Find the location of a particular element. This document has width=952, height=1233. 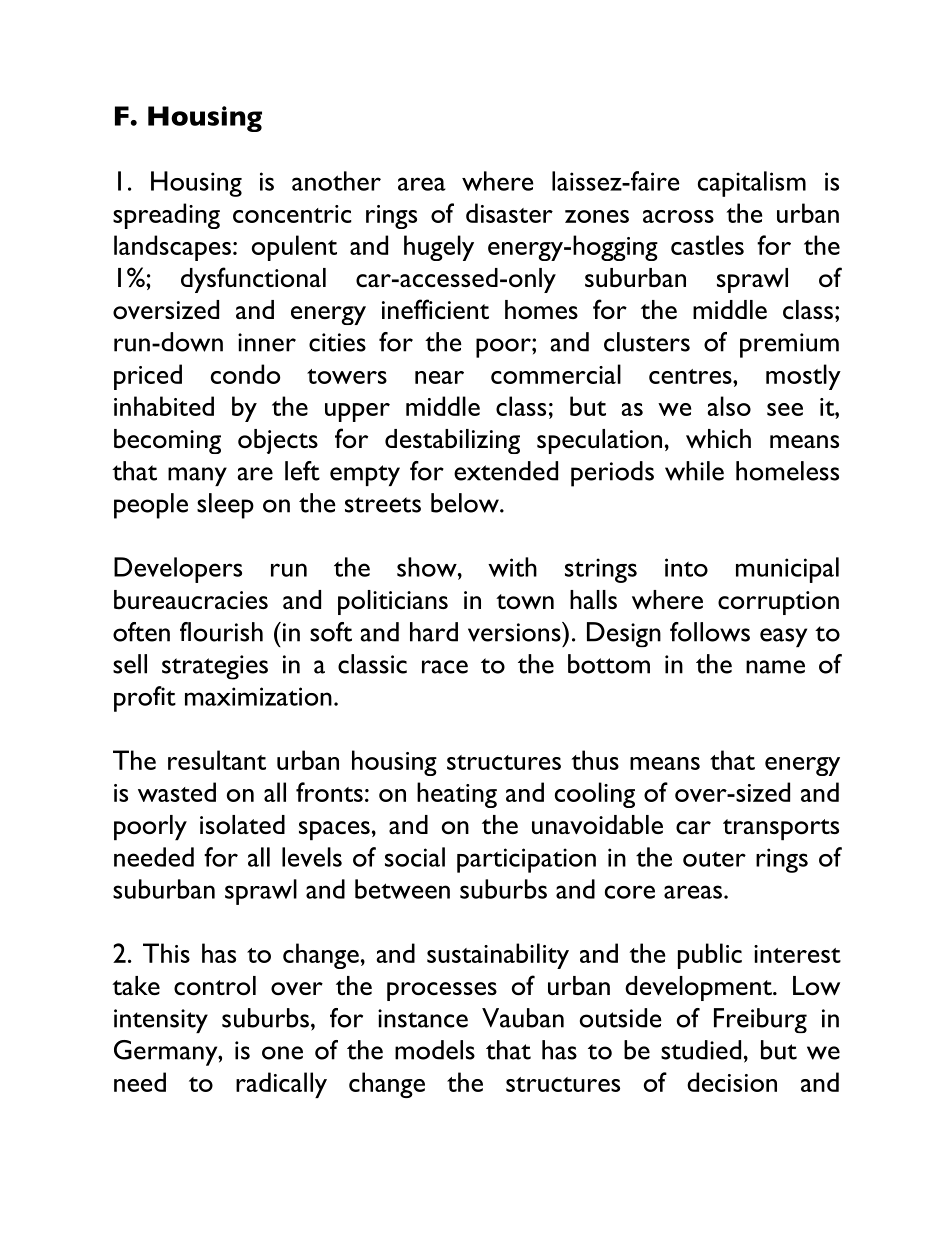

spreading is located at coordinates (166, 216).
